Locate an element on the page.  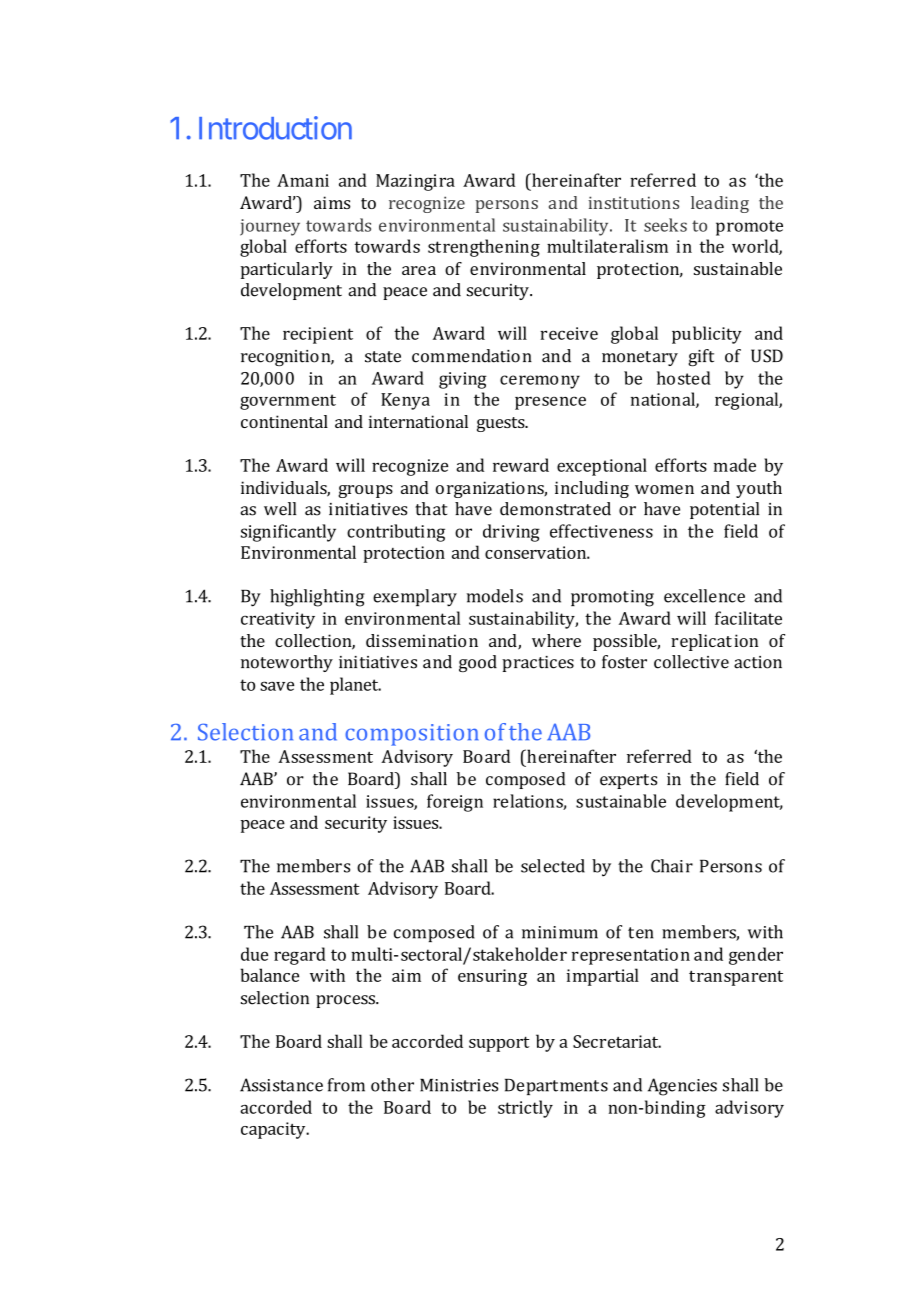
leading is located at coordinates (720, 204).
